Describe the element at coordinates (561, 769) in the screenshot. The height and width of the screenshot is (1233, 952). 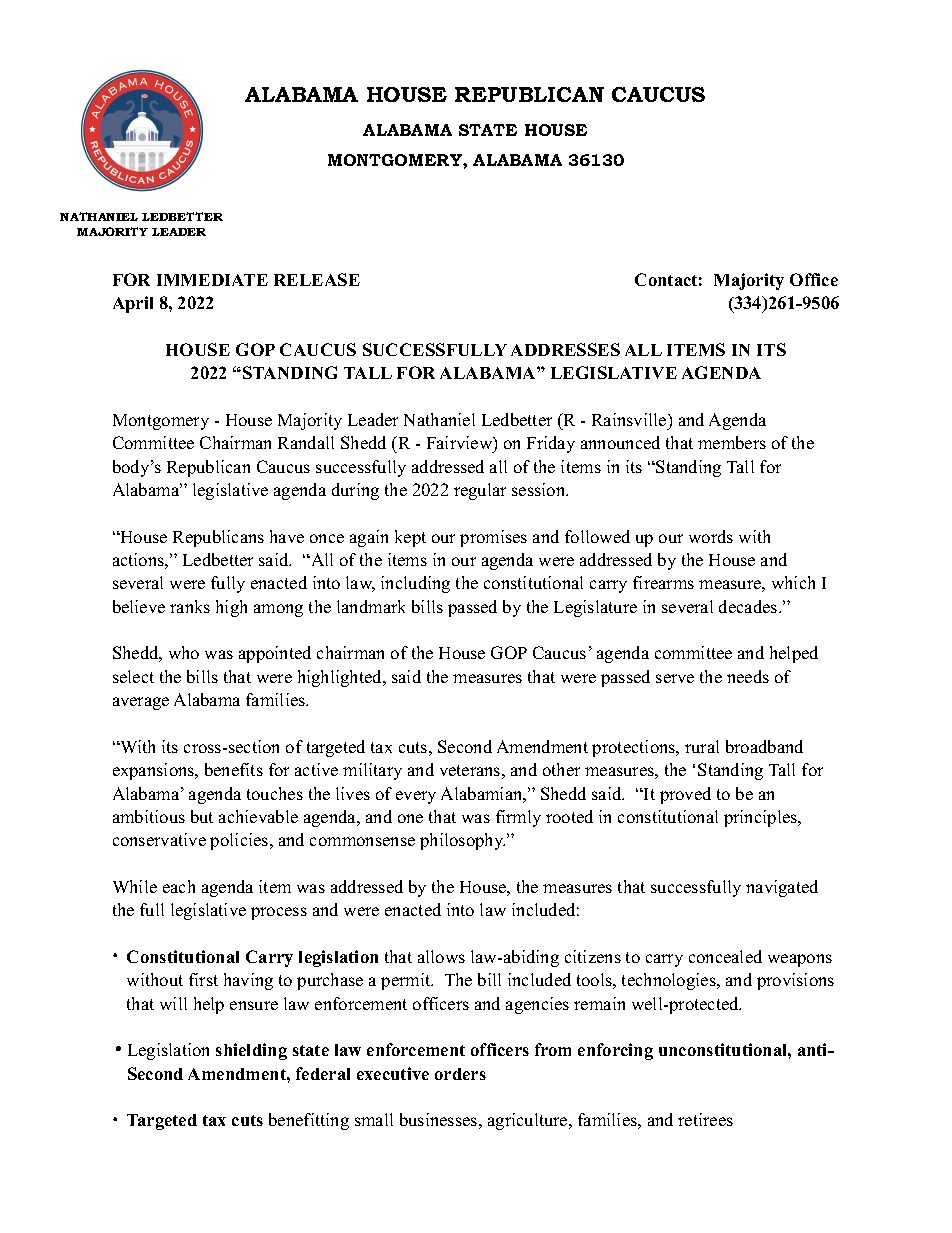
I see `other` at that location.
